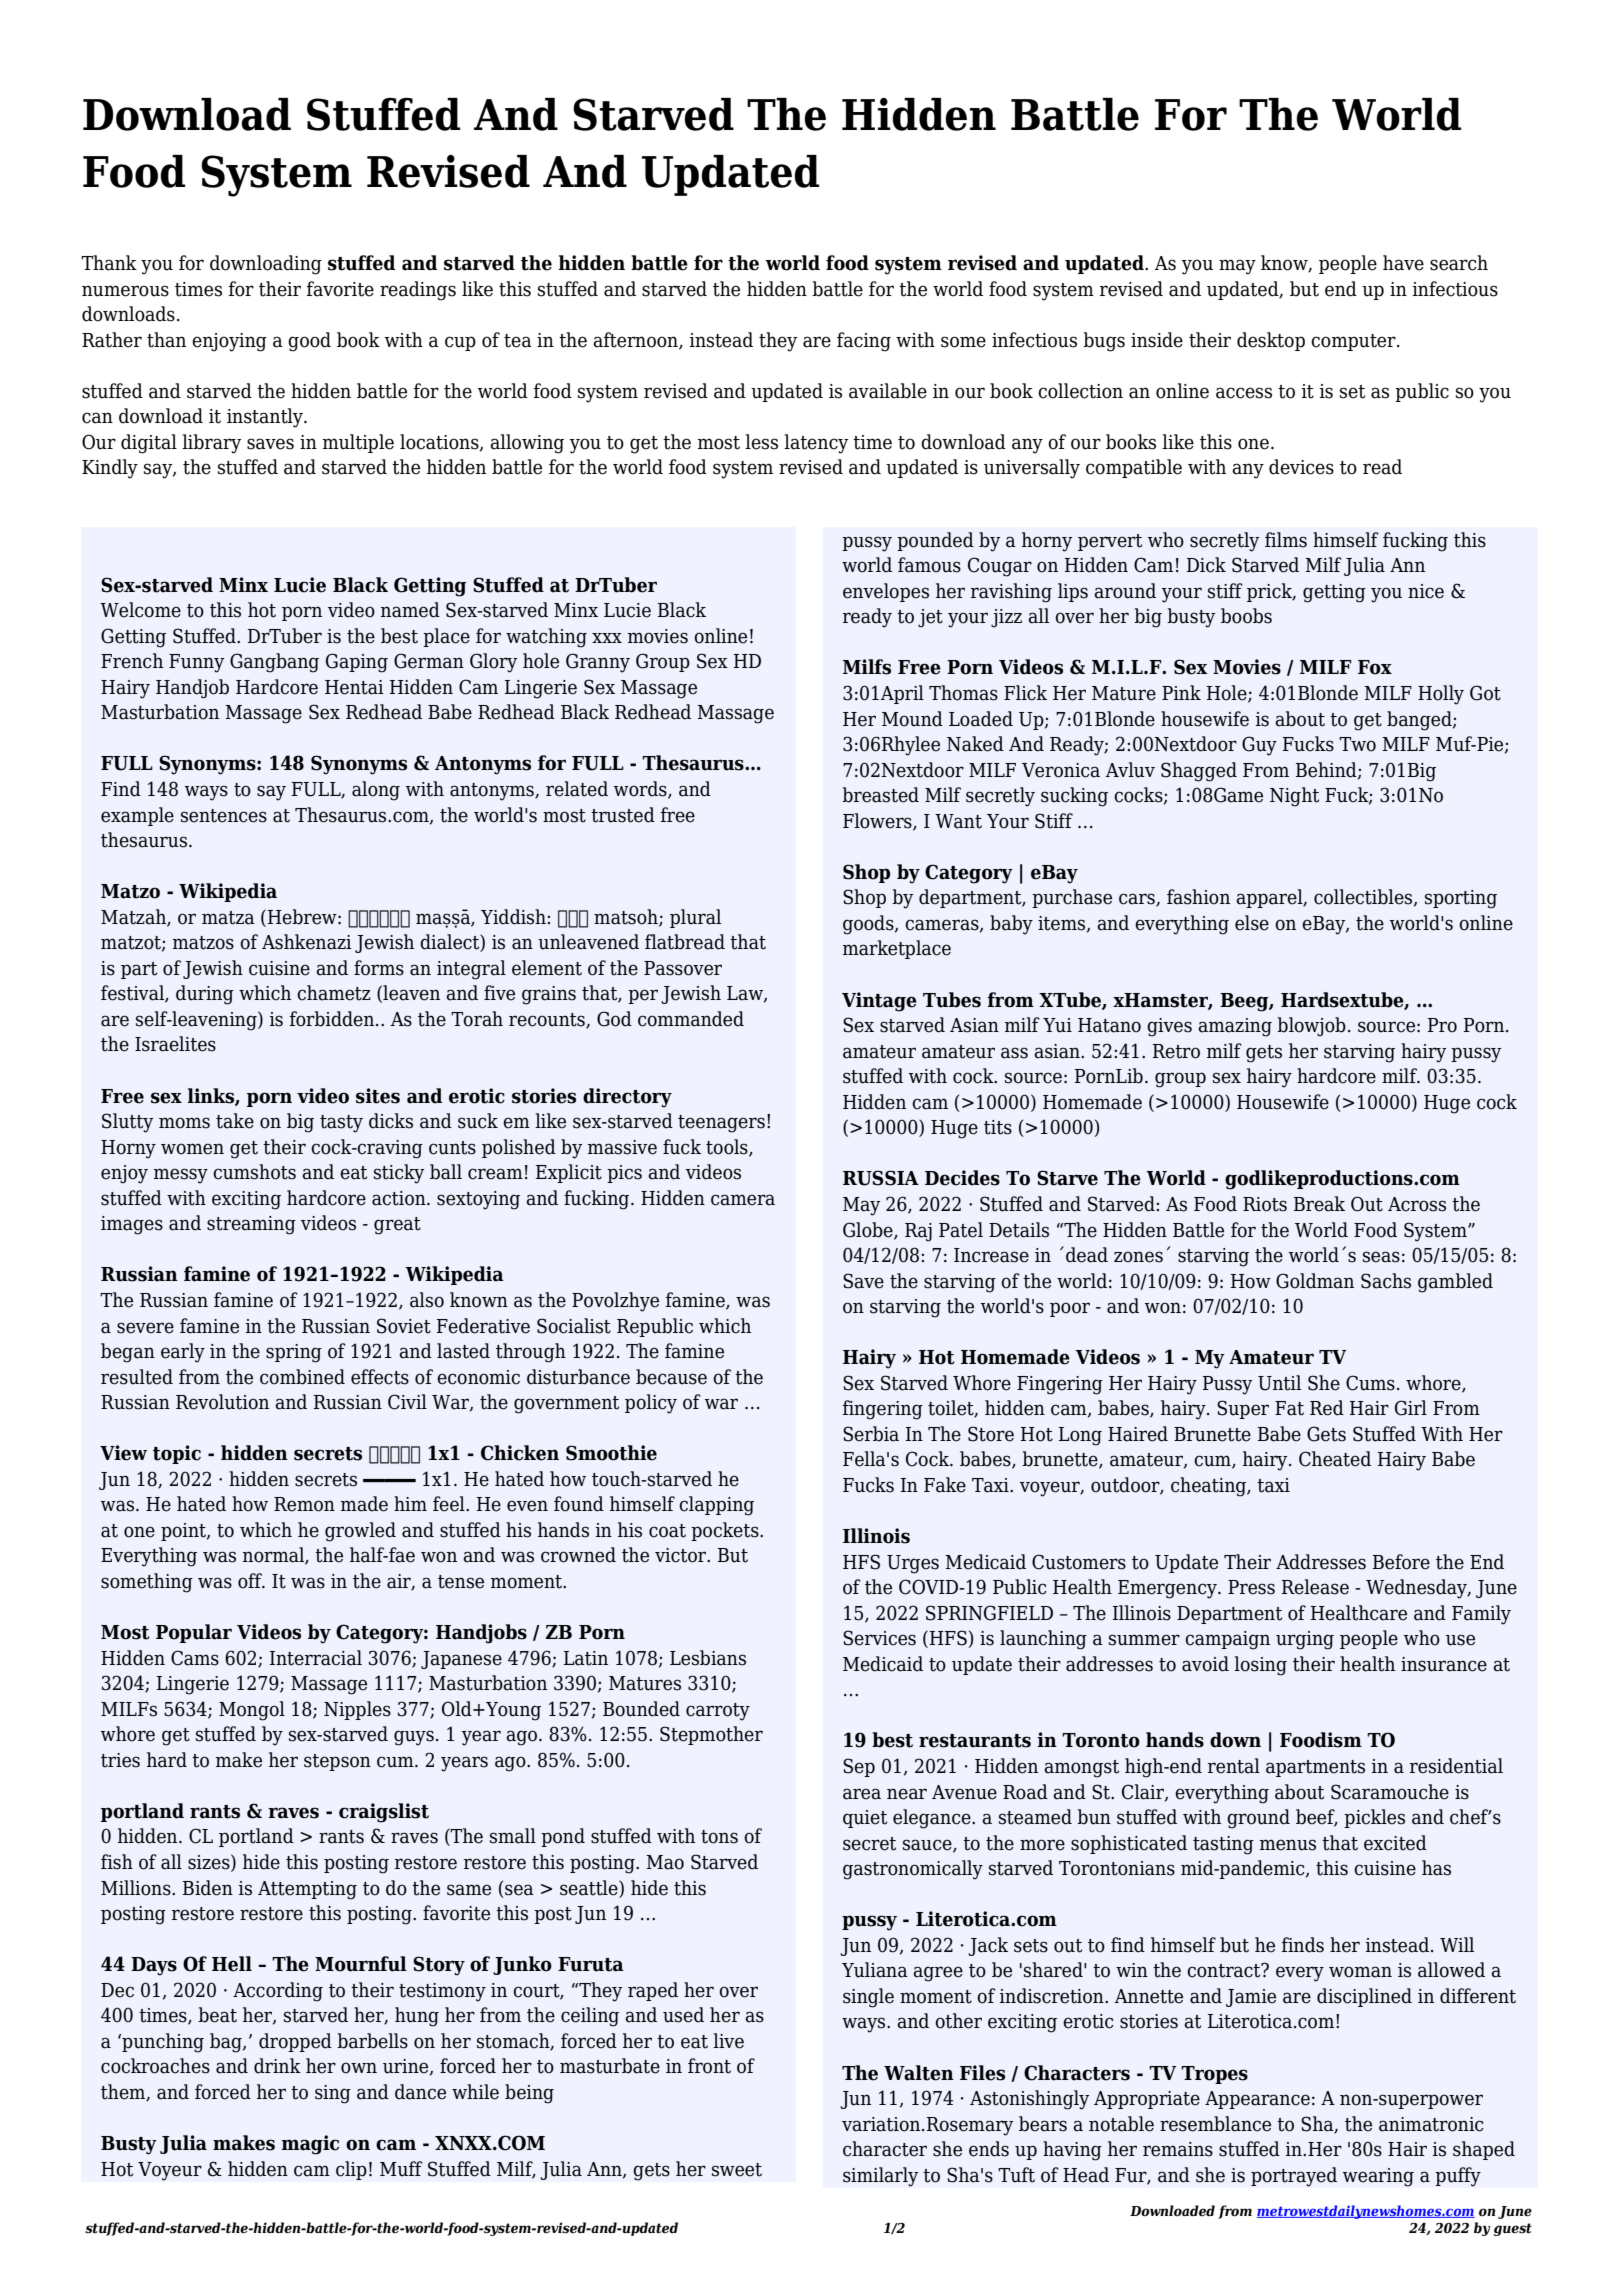 The width and height of the image is (1619, 2289). What do you see at coordinates (1381, 1257) in the image?
I see `seas` at bounding box center [1381, 1257].
